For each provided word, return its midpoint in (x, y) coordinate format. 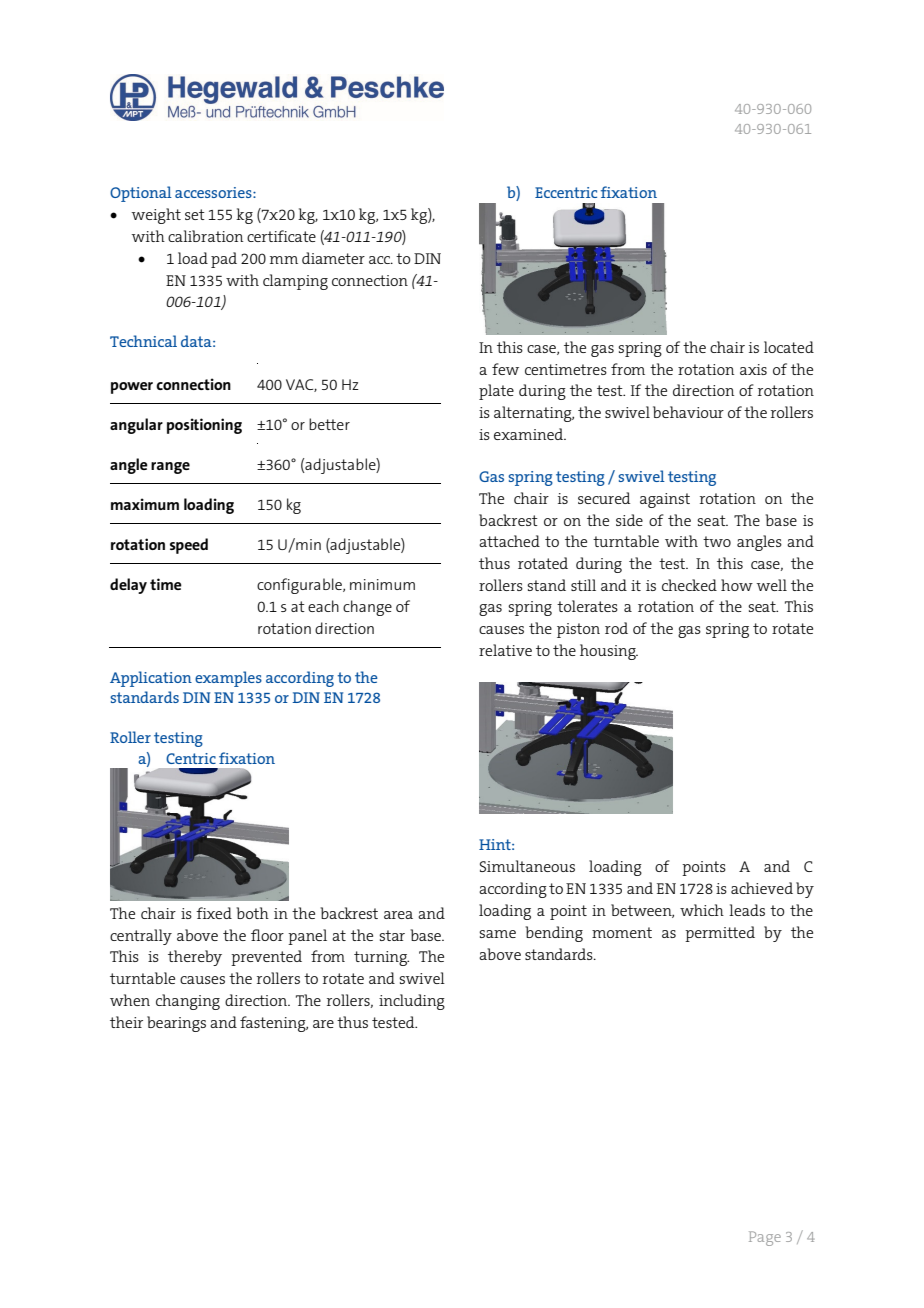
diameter (333, 258)
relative (505, 650)
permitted (720, 934)
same (497, 934)
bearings (176, 1024)
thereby (195, 958)
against (665, 500)
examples (228, 679)
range (170, 468)
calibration (205, 236)
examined (530, 434)
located (789, 347)
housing (609, 652)
